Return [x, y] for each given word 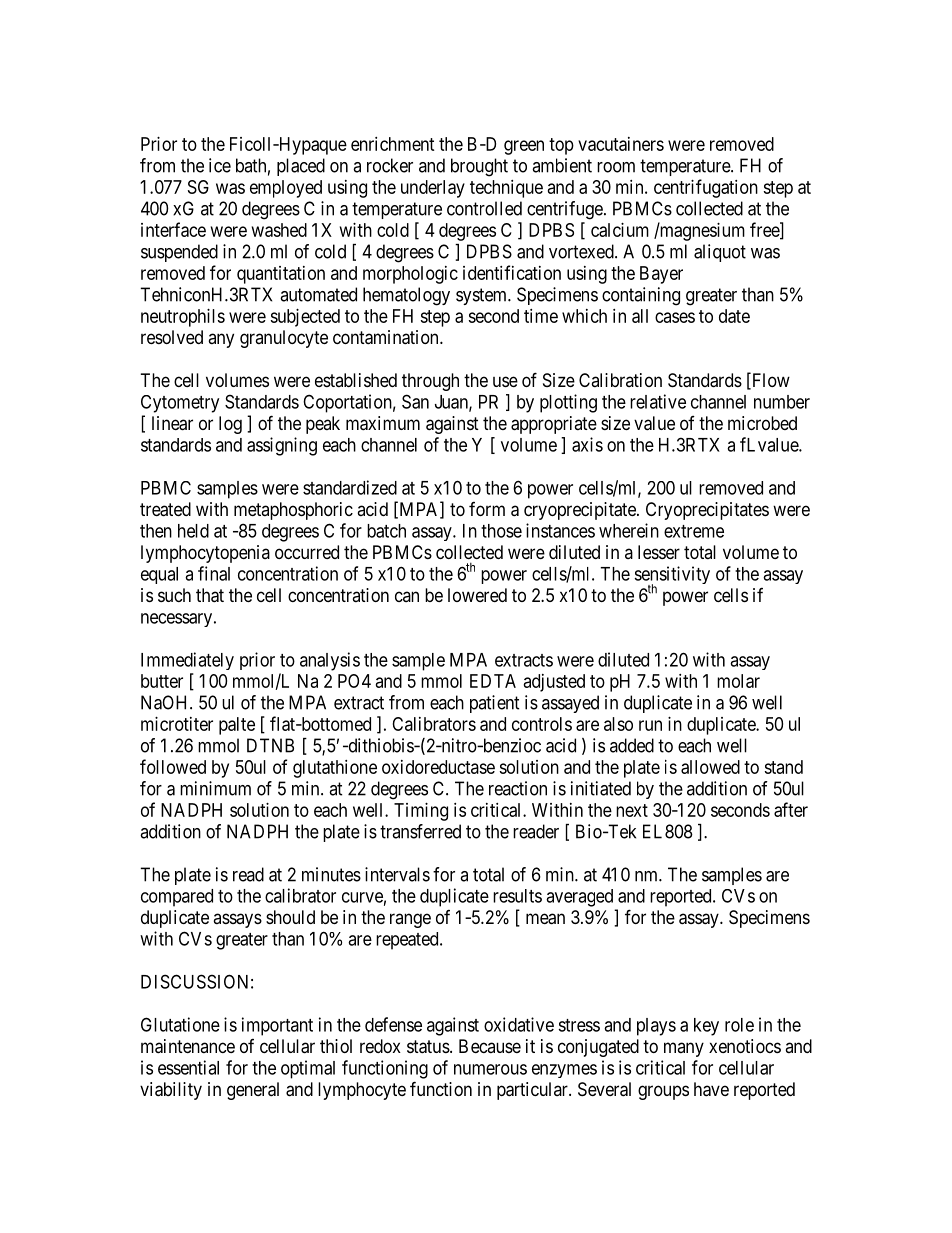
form [487, 509]
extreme [694, 531]
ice [220, 165]
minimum [215, 788]
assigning [282, 446]
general [253, 1091]
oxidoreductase [438, 767]
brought [479, 167]
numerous [490, 1069]
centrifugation [706, 188]
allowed [710, 767]
